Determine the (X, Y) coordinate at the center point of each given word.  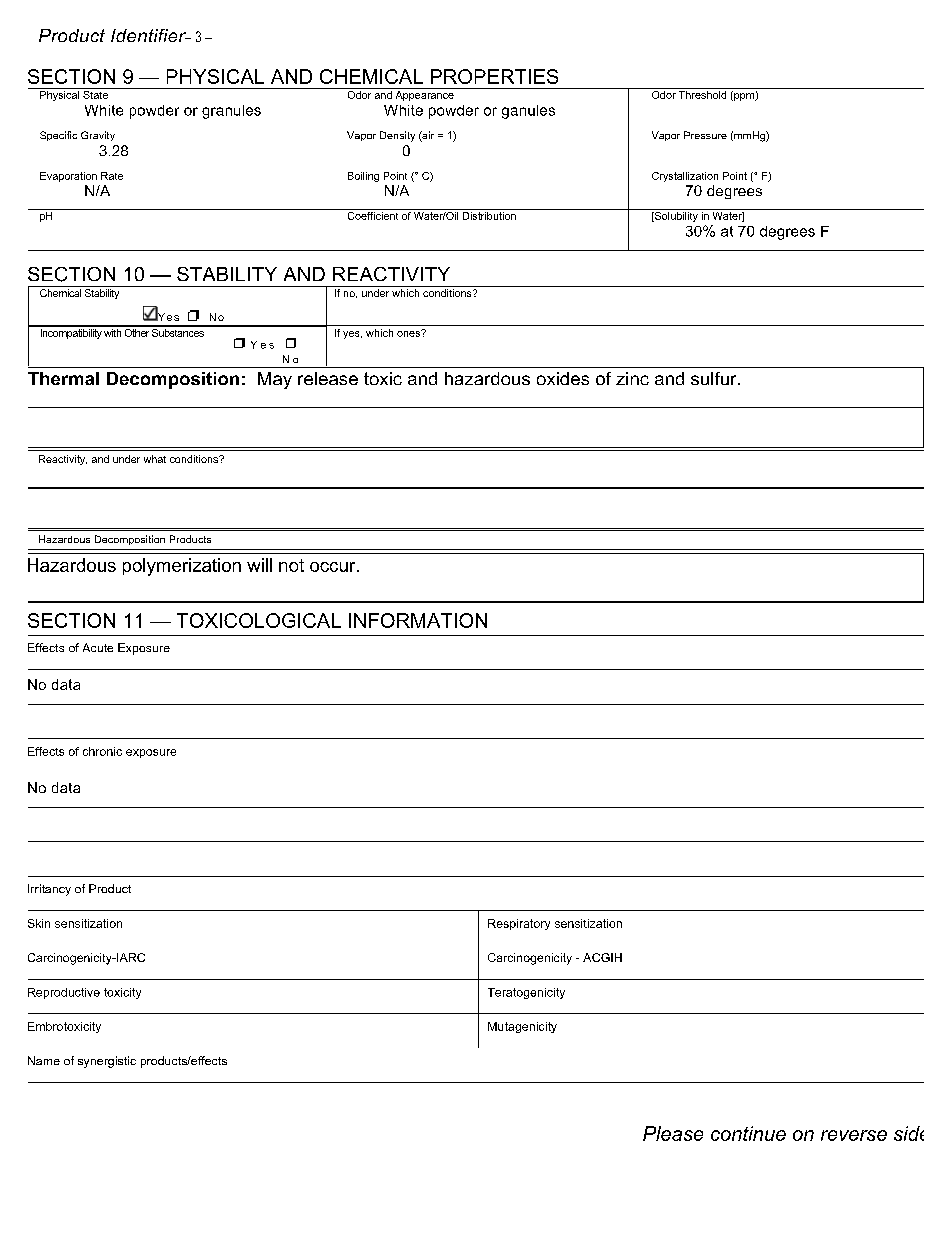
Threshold (703, 93)
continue (748, 1133)
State (95, 93)
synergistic (107, 1062)
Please (673, 1133)
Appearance (424, 94)
